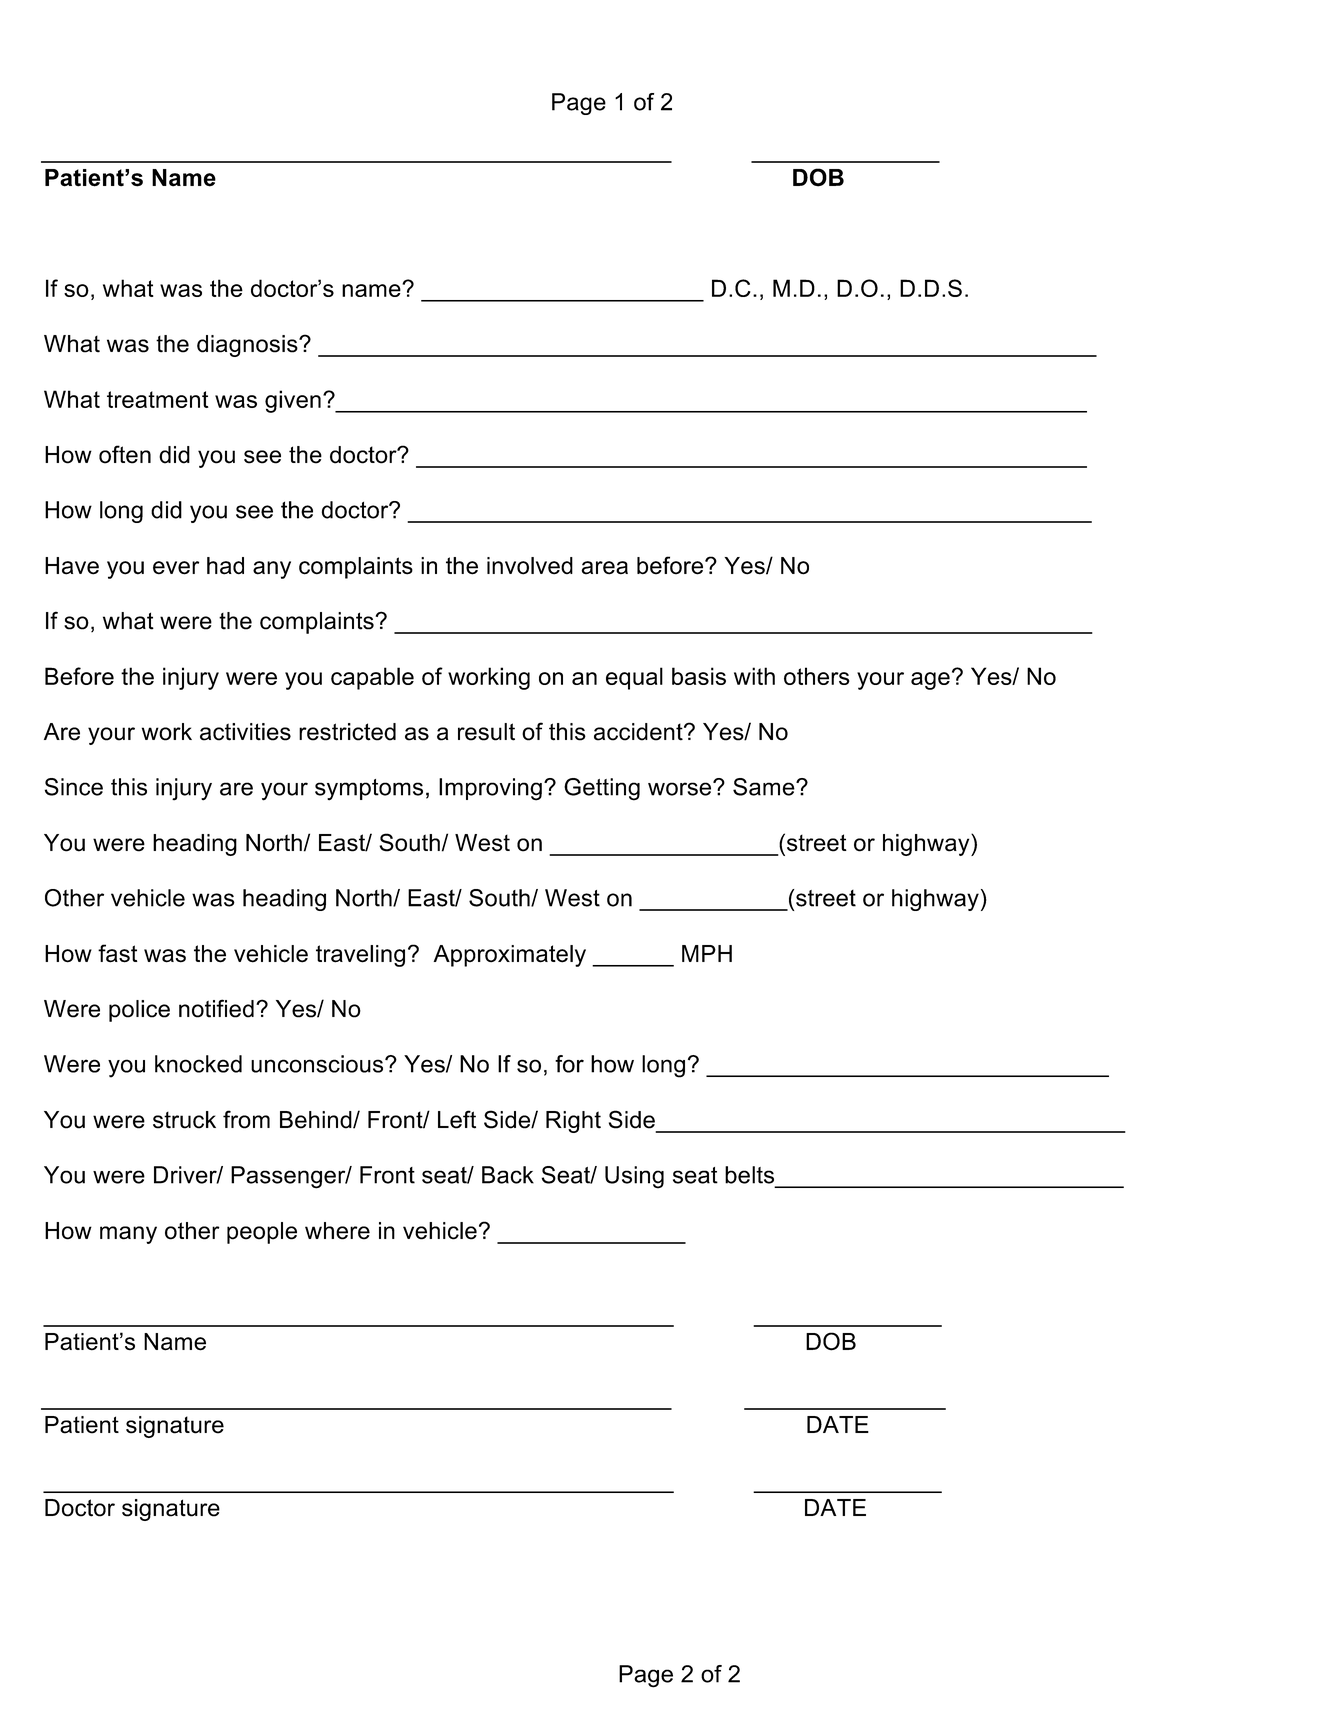 The width and height of the screenshot is (1341, 1735). What do you see at coordinates (604, 568) in the screenshot?
I see `area` at bounding box center [604, 568].
